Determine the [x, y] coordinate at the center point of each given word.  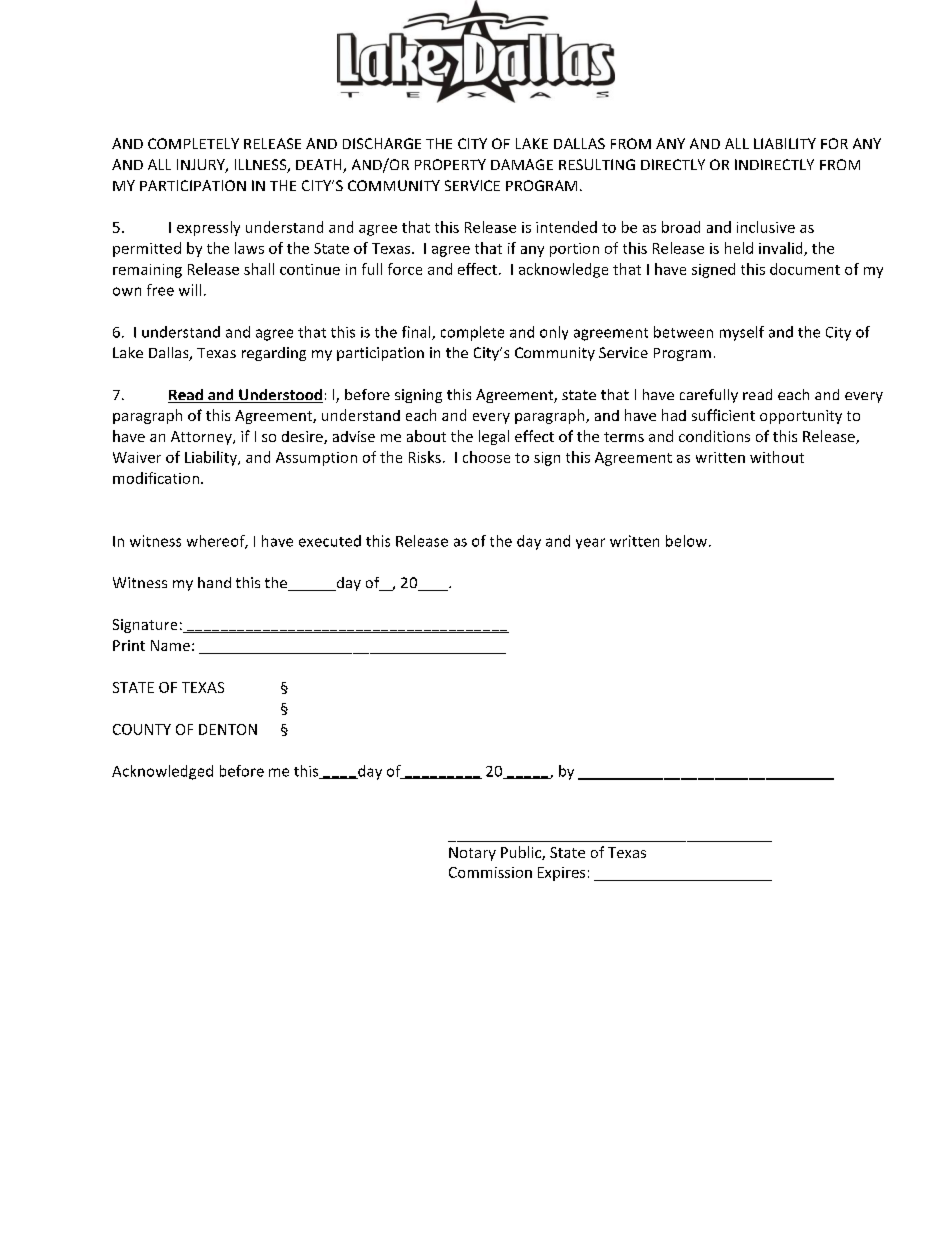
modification [156, 478]
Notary [472, 854]
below [688, 541]
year [590, 543]
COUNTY [142, 729]
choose [486, 457]
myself [742, 333]
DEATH [320, 166]
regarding [274, 354]
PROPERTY [450, 164]
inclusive [766, 227]
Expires [561, 874]
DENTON [228, 729]
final [417, 333]
